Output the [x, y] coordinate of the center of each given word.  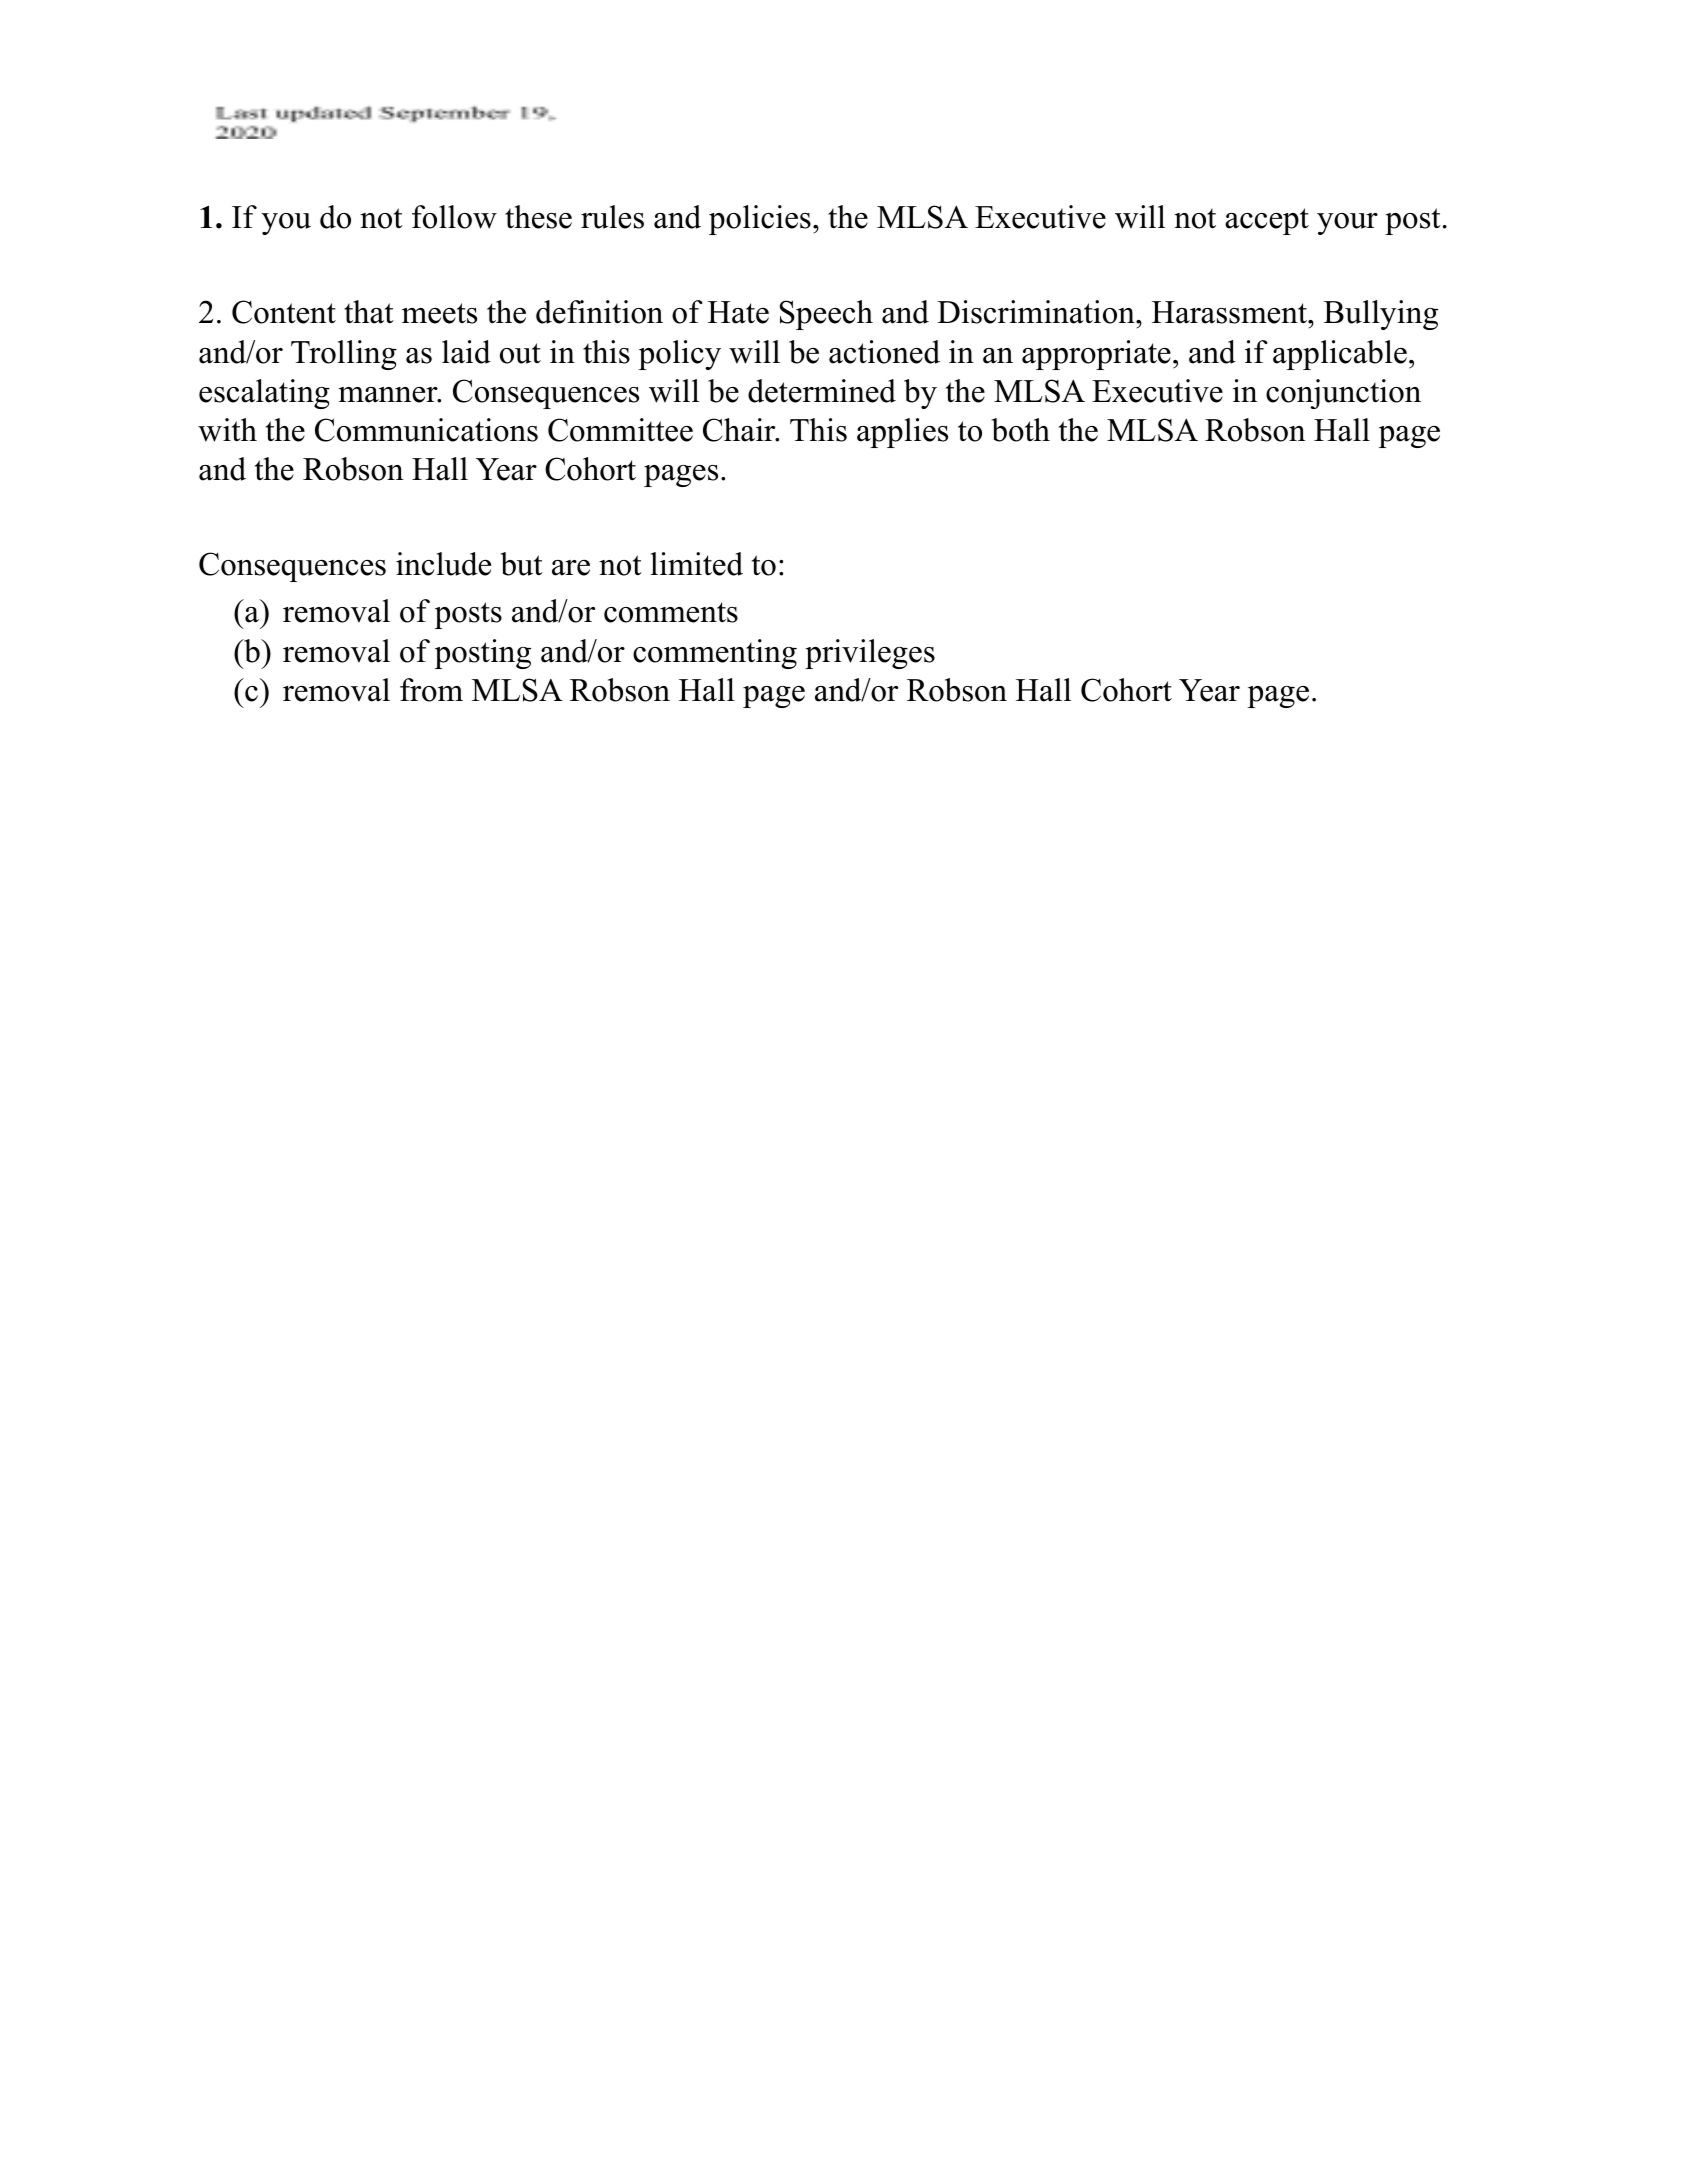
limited [697, 564]
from [431, 690]
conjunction [1343, 394]
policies [760, 220]
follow [454, 217]
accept [1267, 221]
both [1020, 430]
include [443, 564]
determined [822, 391]
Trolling [344, 355]
